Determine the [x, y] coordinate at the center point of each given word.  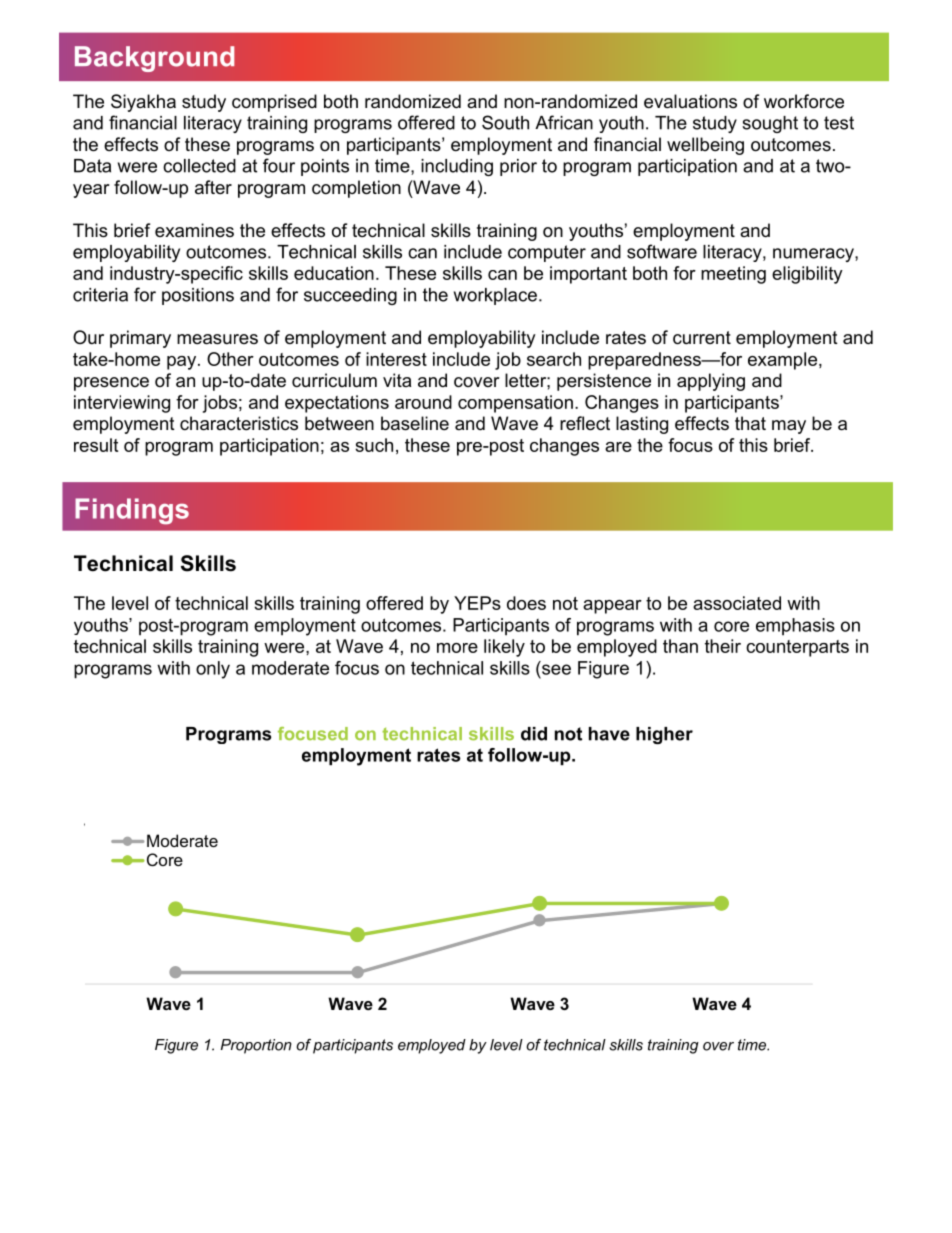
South [505, 122]
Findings [132, 511]
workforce [804, 101]
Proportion [256, 1046]
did [534, 734]
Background [154, 59]
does [526, 603]
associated [737, 603]
